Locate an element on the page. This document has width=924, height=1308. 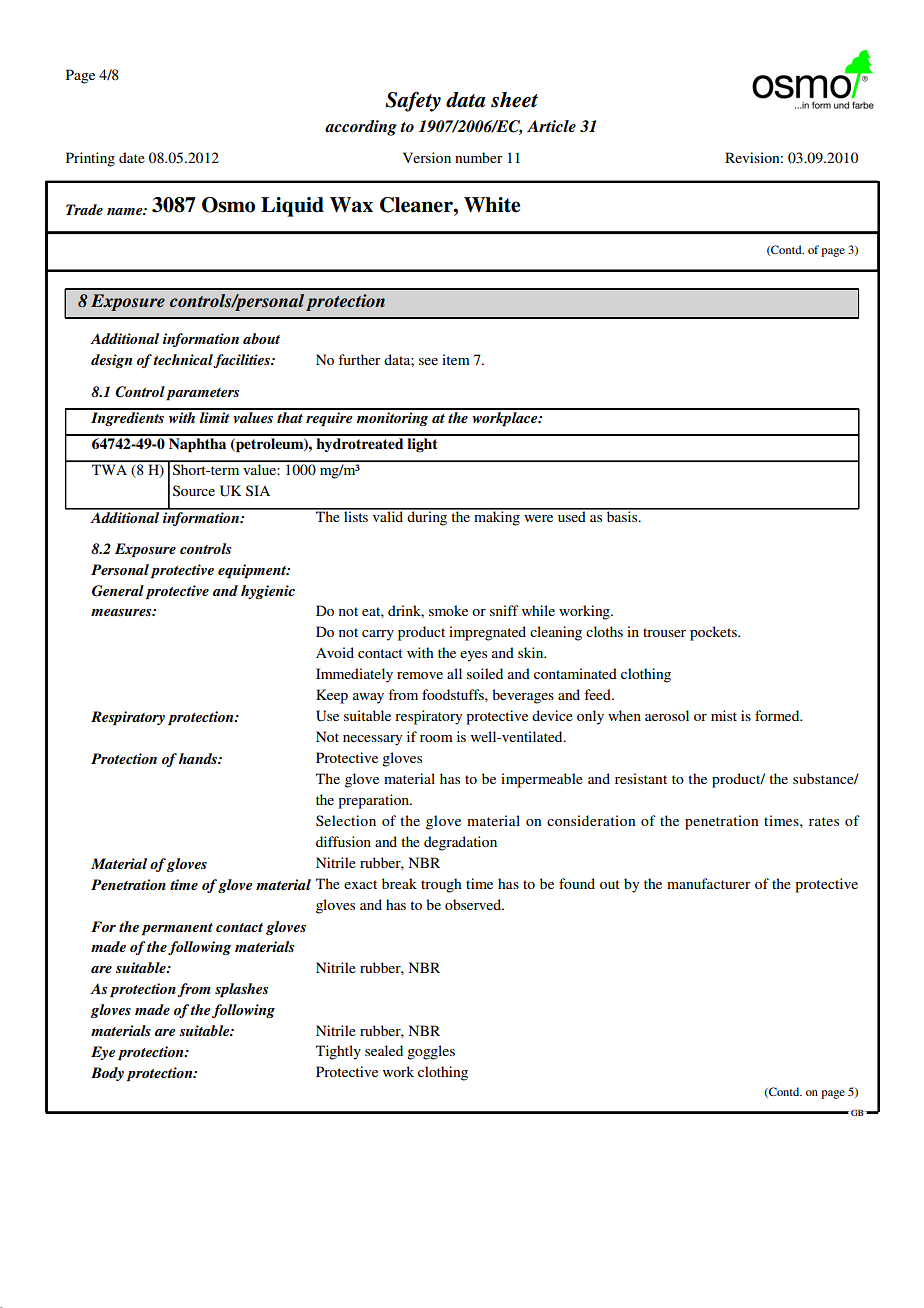
used is located at coordinates (571, 515).
